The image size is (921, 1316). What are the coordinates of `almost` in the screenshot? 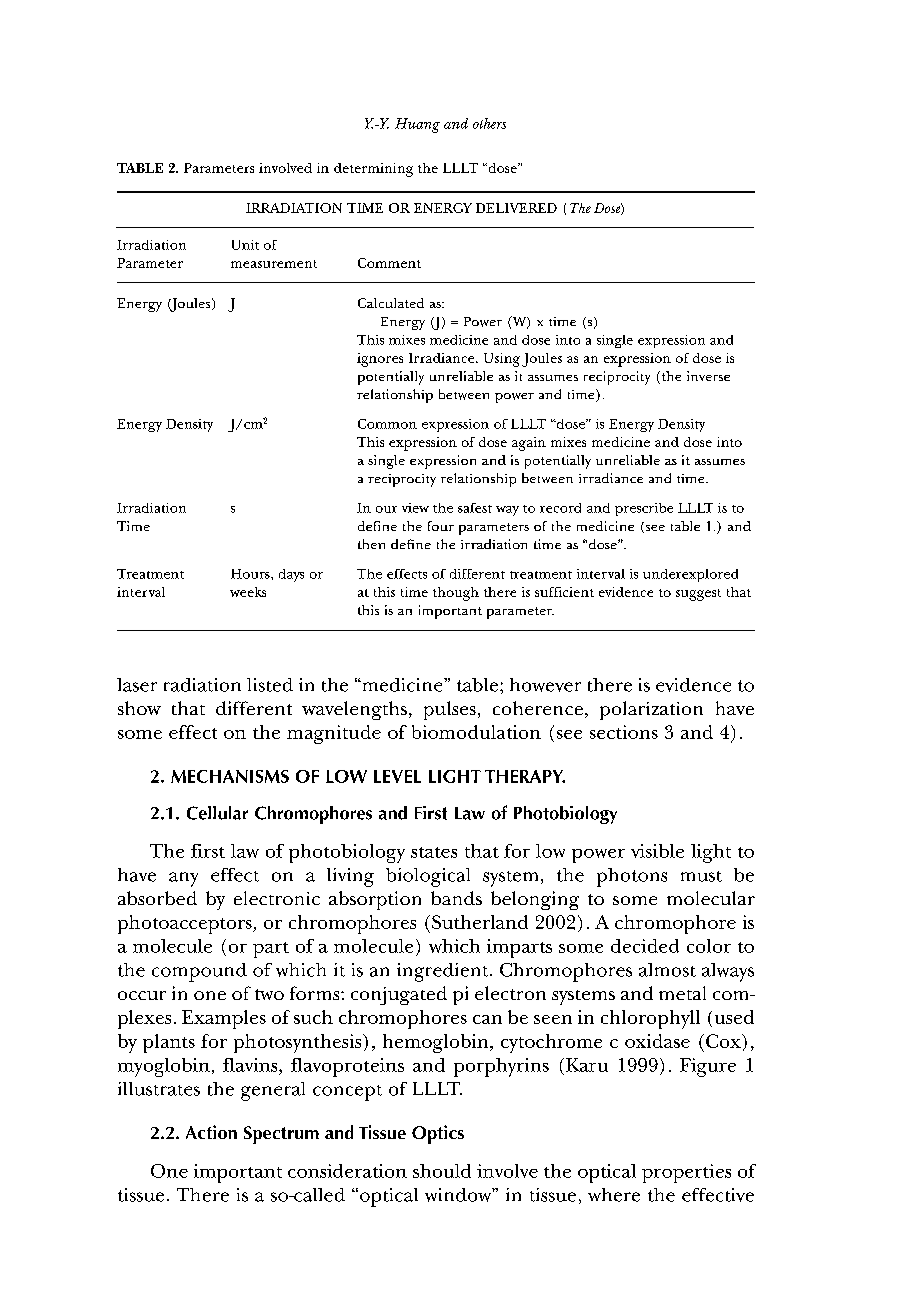 It's located at (667, 970).
